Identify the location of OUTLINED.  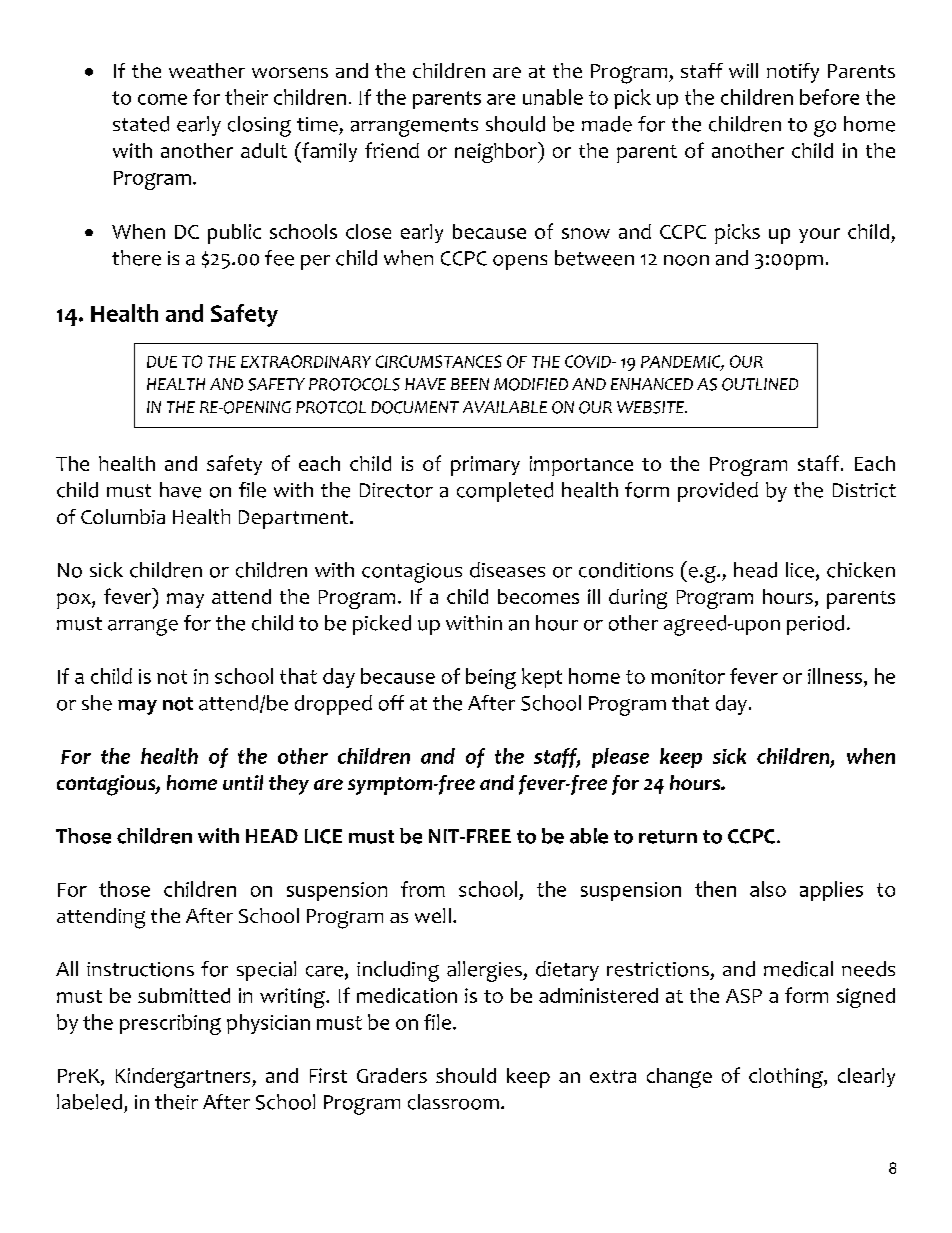
(760, 384).
